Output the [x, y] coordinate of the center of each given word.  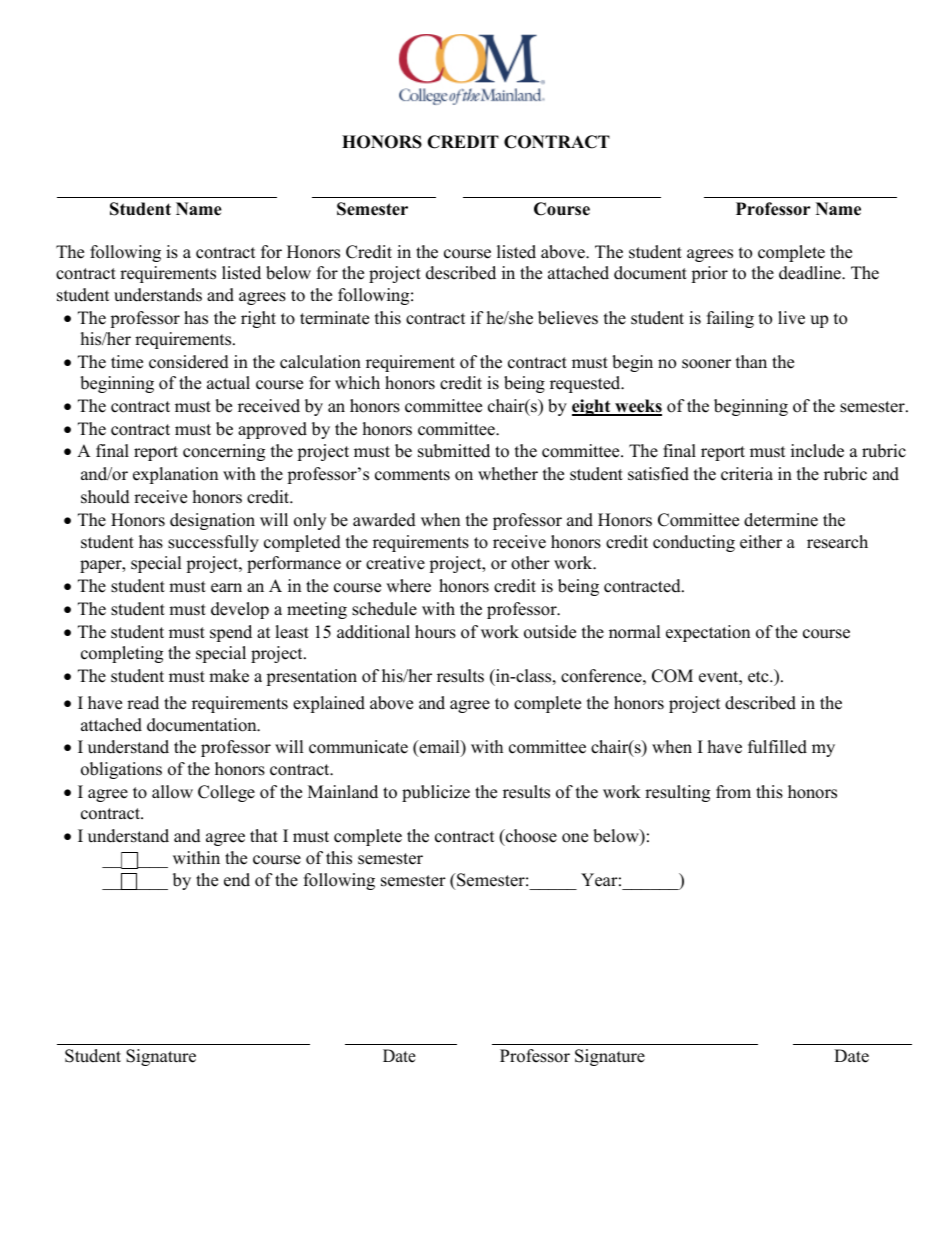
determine [781, 520]
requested [586, 384]
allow [172, 792]
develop [240, 610]
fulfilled [777, 747]
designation [212, 521]
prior [709, 274]
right [258, 319]
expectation [708, 633]
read [143, 703]
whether [508, 474]
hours [435, 632]
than [751, 361]
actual [228, 383]
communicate [358, 747]
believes [568, 318]
